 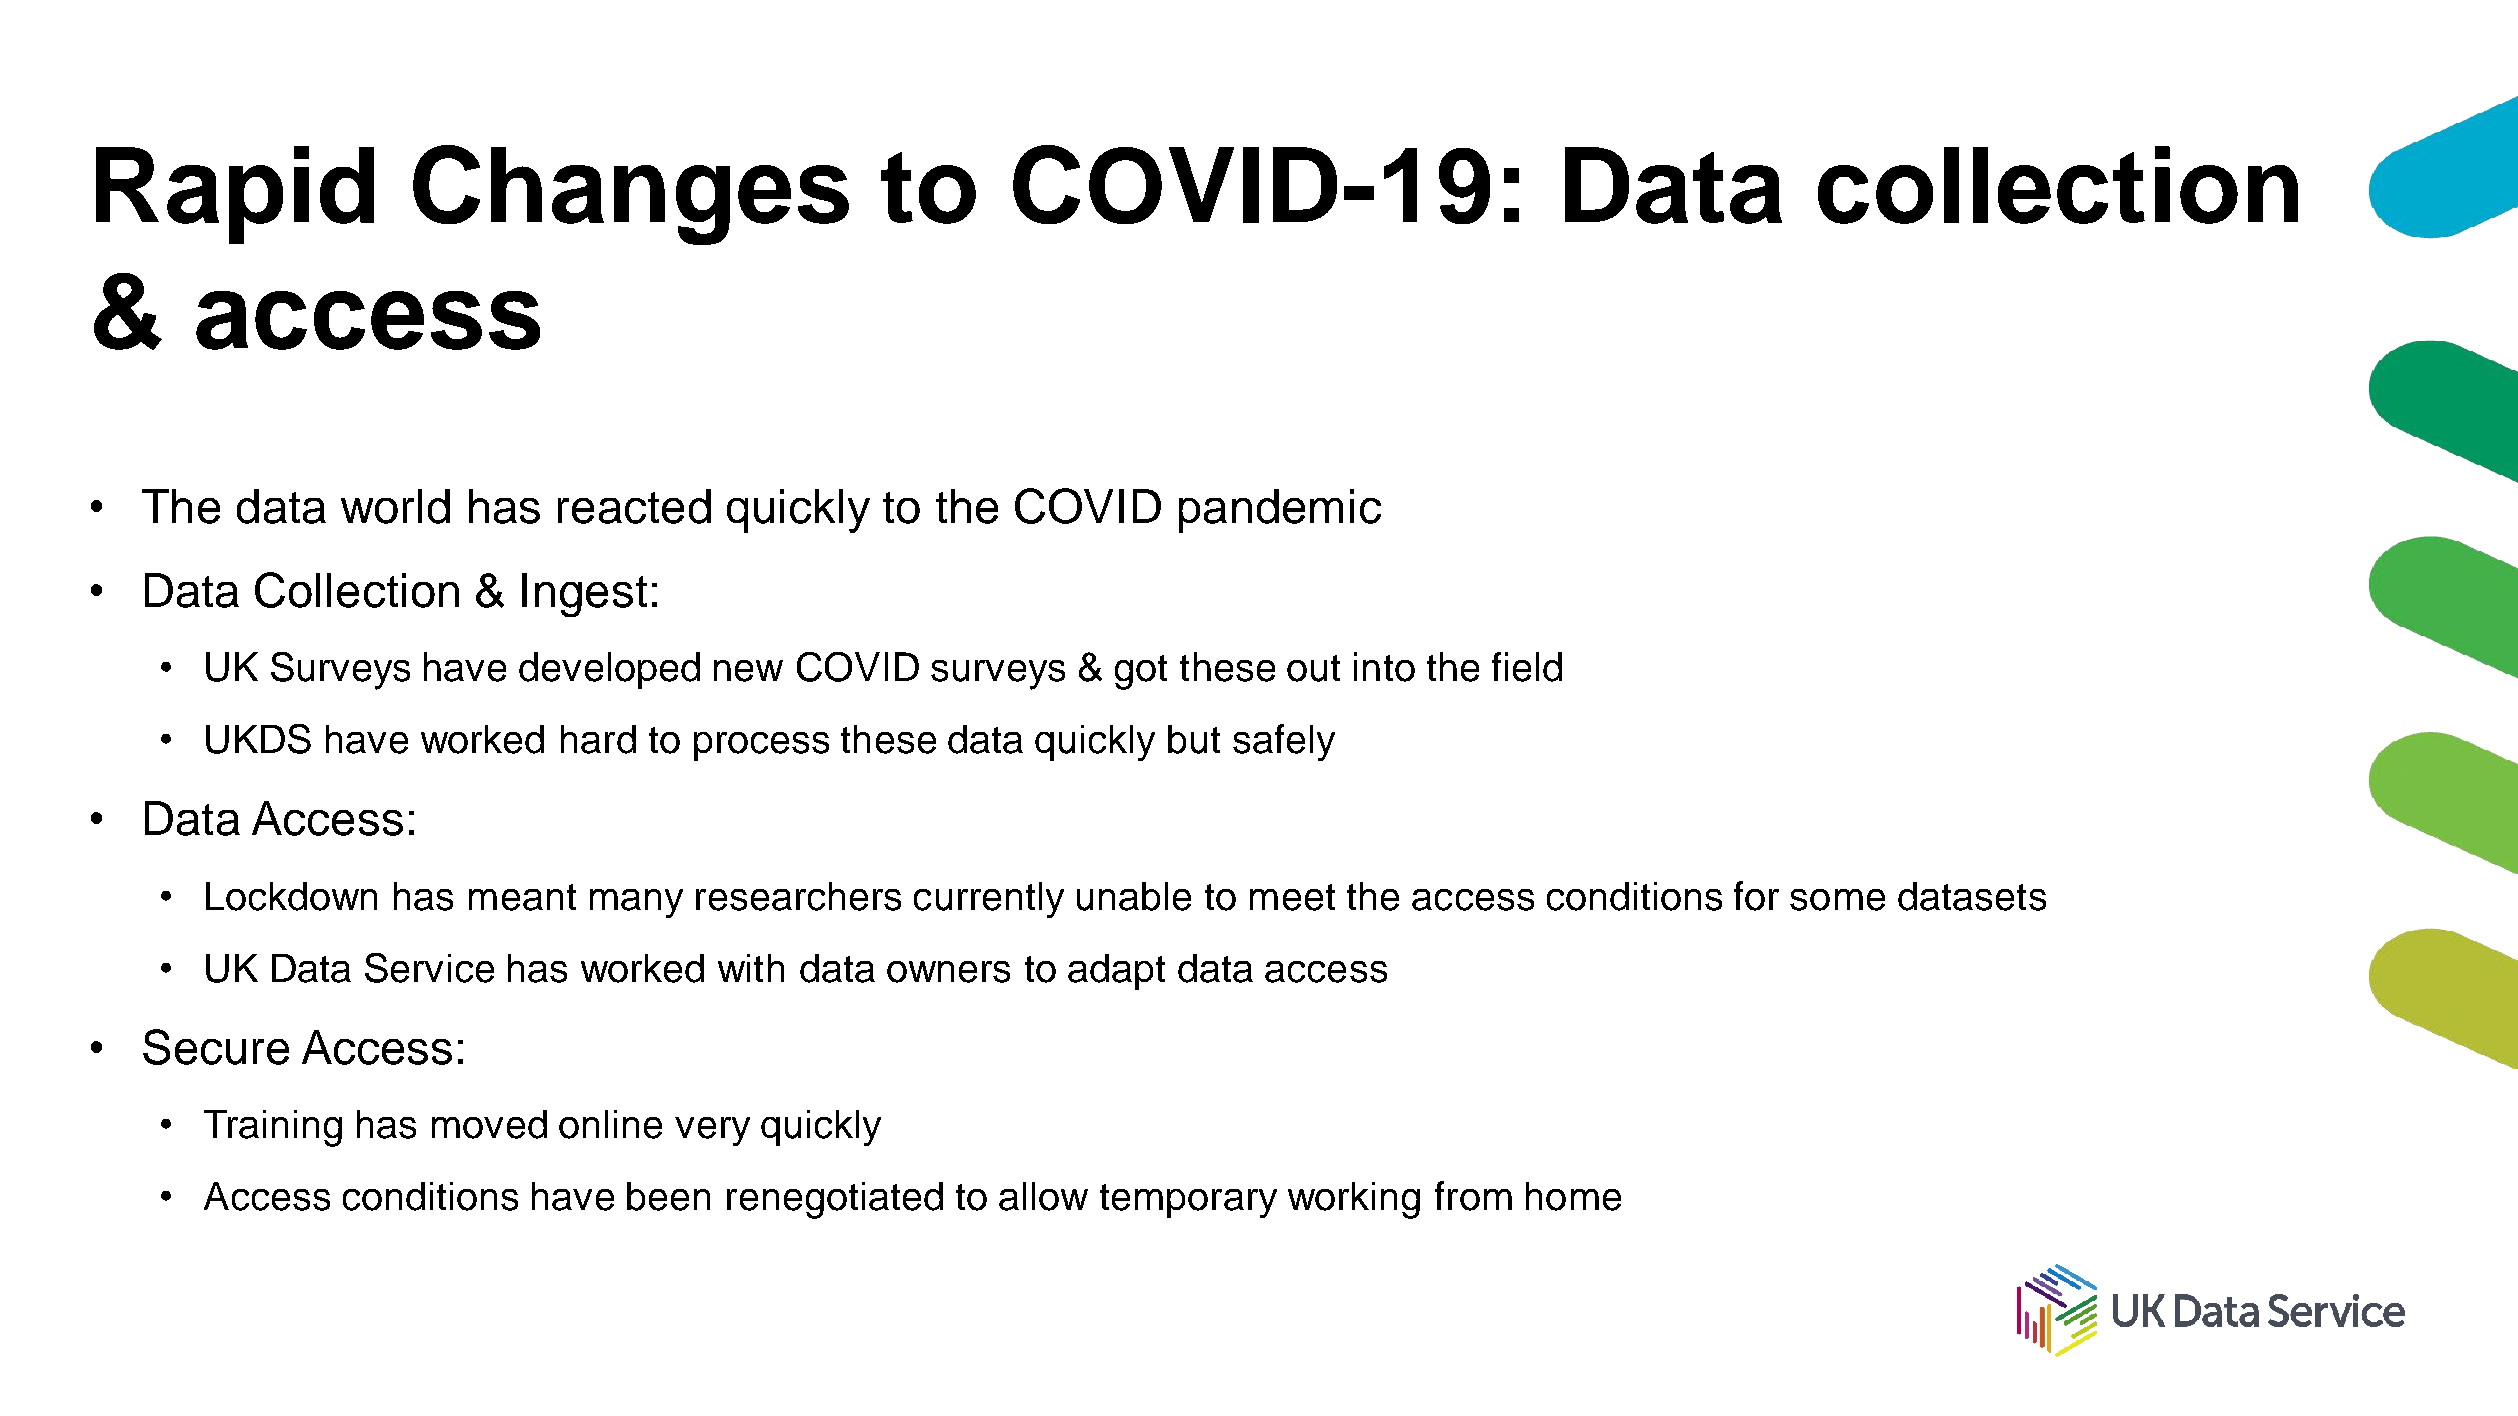 I want to click on moved, so click(x=489, y=1124).
